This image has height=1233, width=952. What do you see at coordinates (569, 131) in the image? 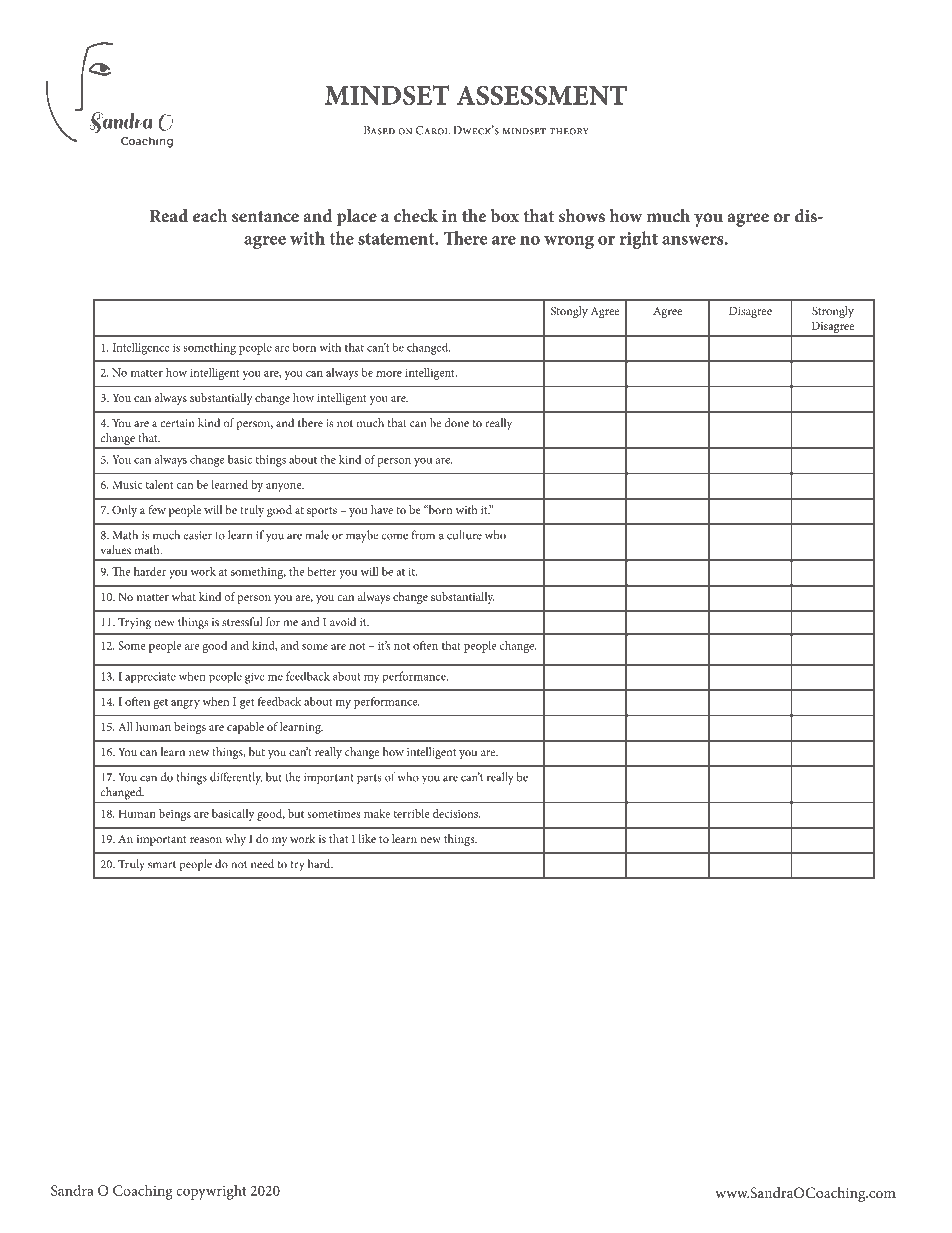
I see `theory` at bounding box center [569, 131].
